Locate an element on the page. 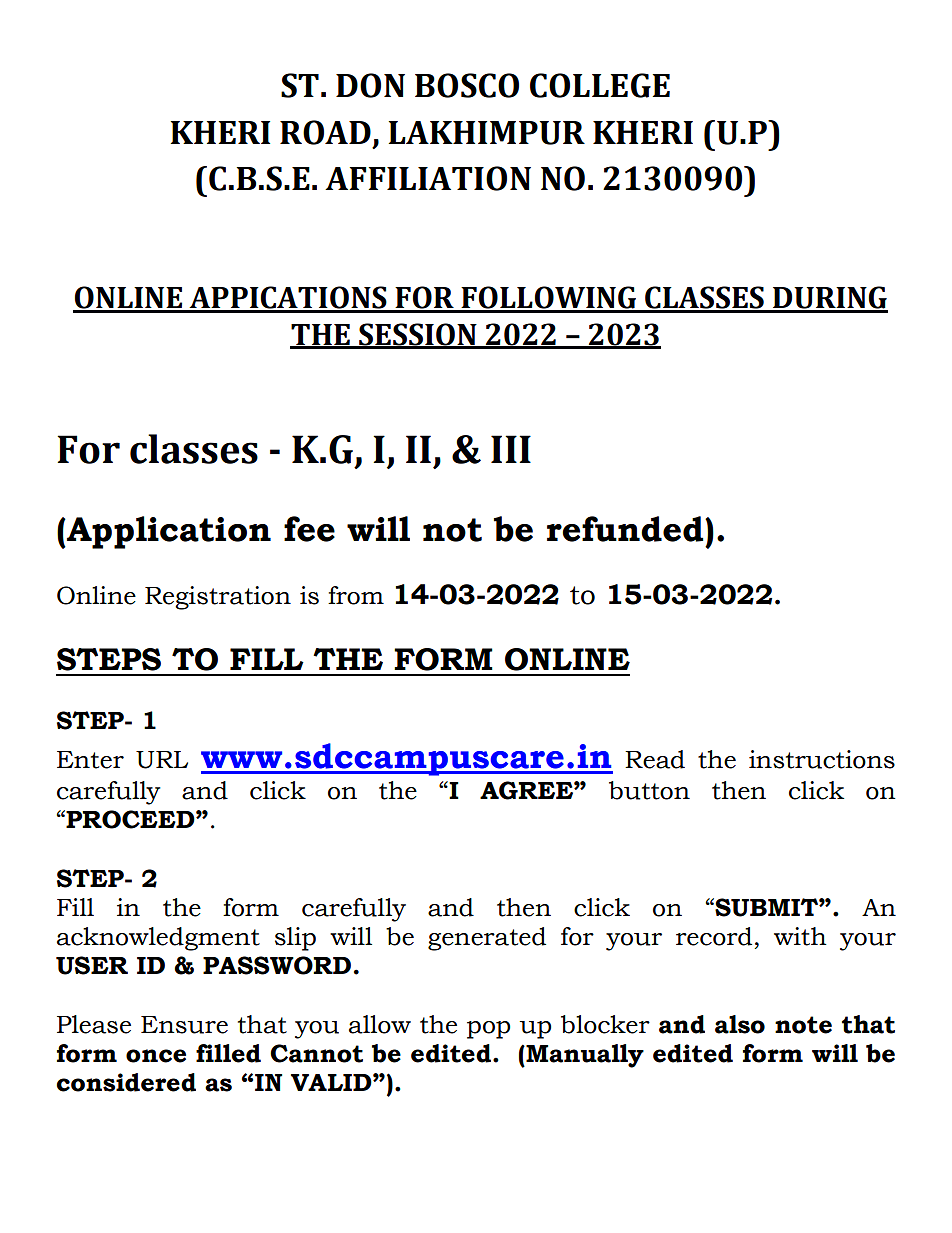 This image has height=1233, width=952. BOSCO is located at coordinates (467, 85).
